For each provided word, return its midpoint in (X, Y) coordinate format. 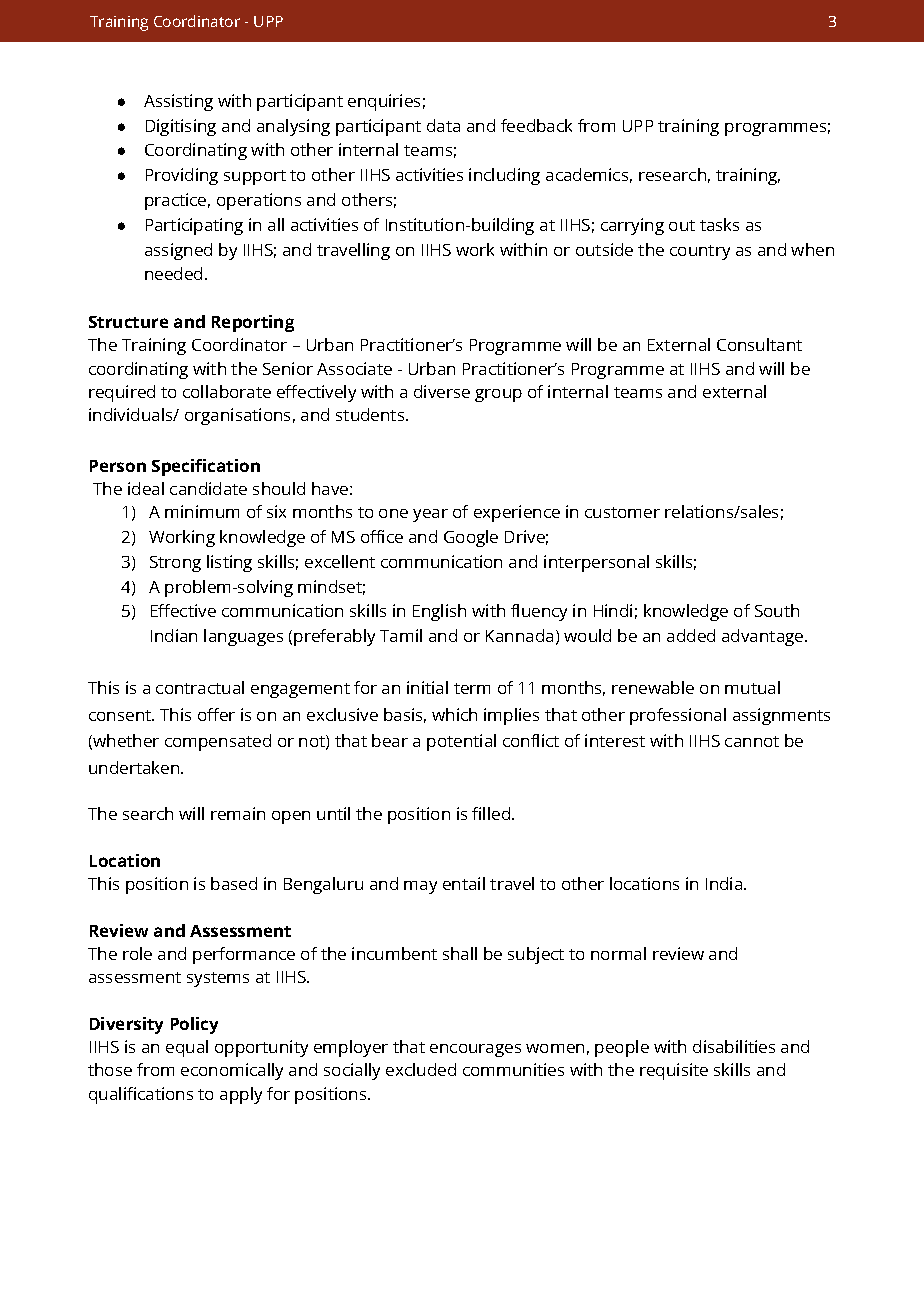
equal (187, 1048)
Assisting (178, 102)
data (443, 125)
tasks (719, 224)
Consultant (759, 344)
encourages (475, 1050)
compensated (218, 742)
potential (461, 742)
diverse (442, 391)
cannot (752, 741)
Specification (206, 467)
